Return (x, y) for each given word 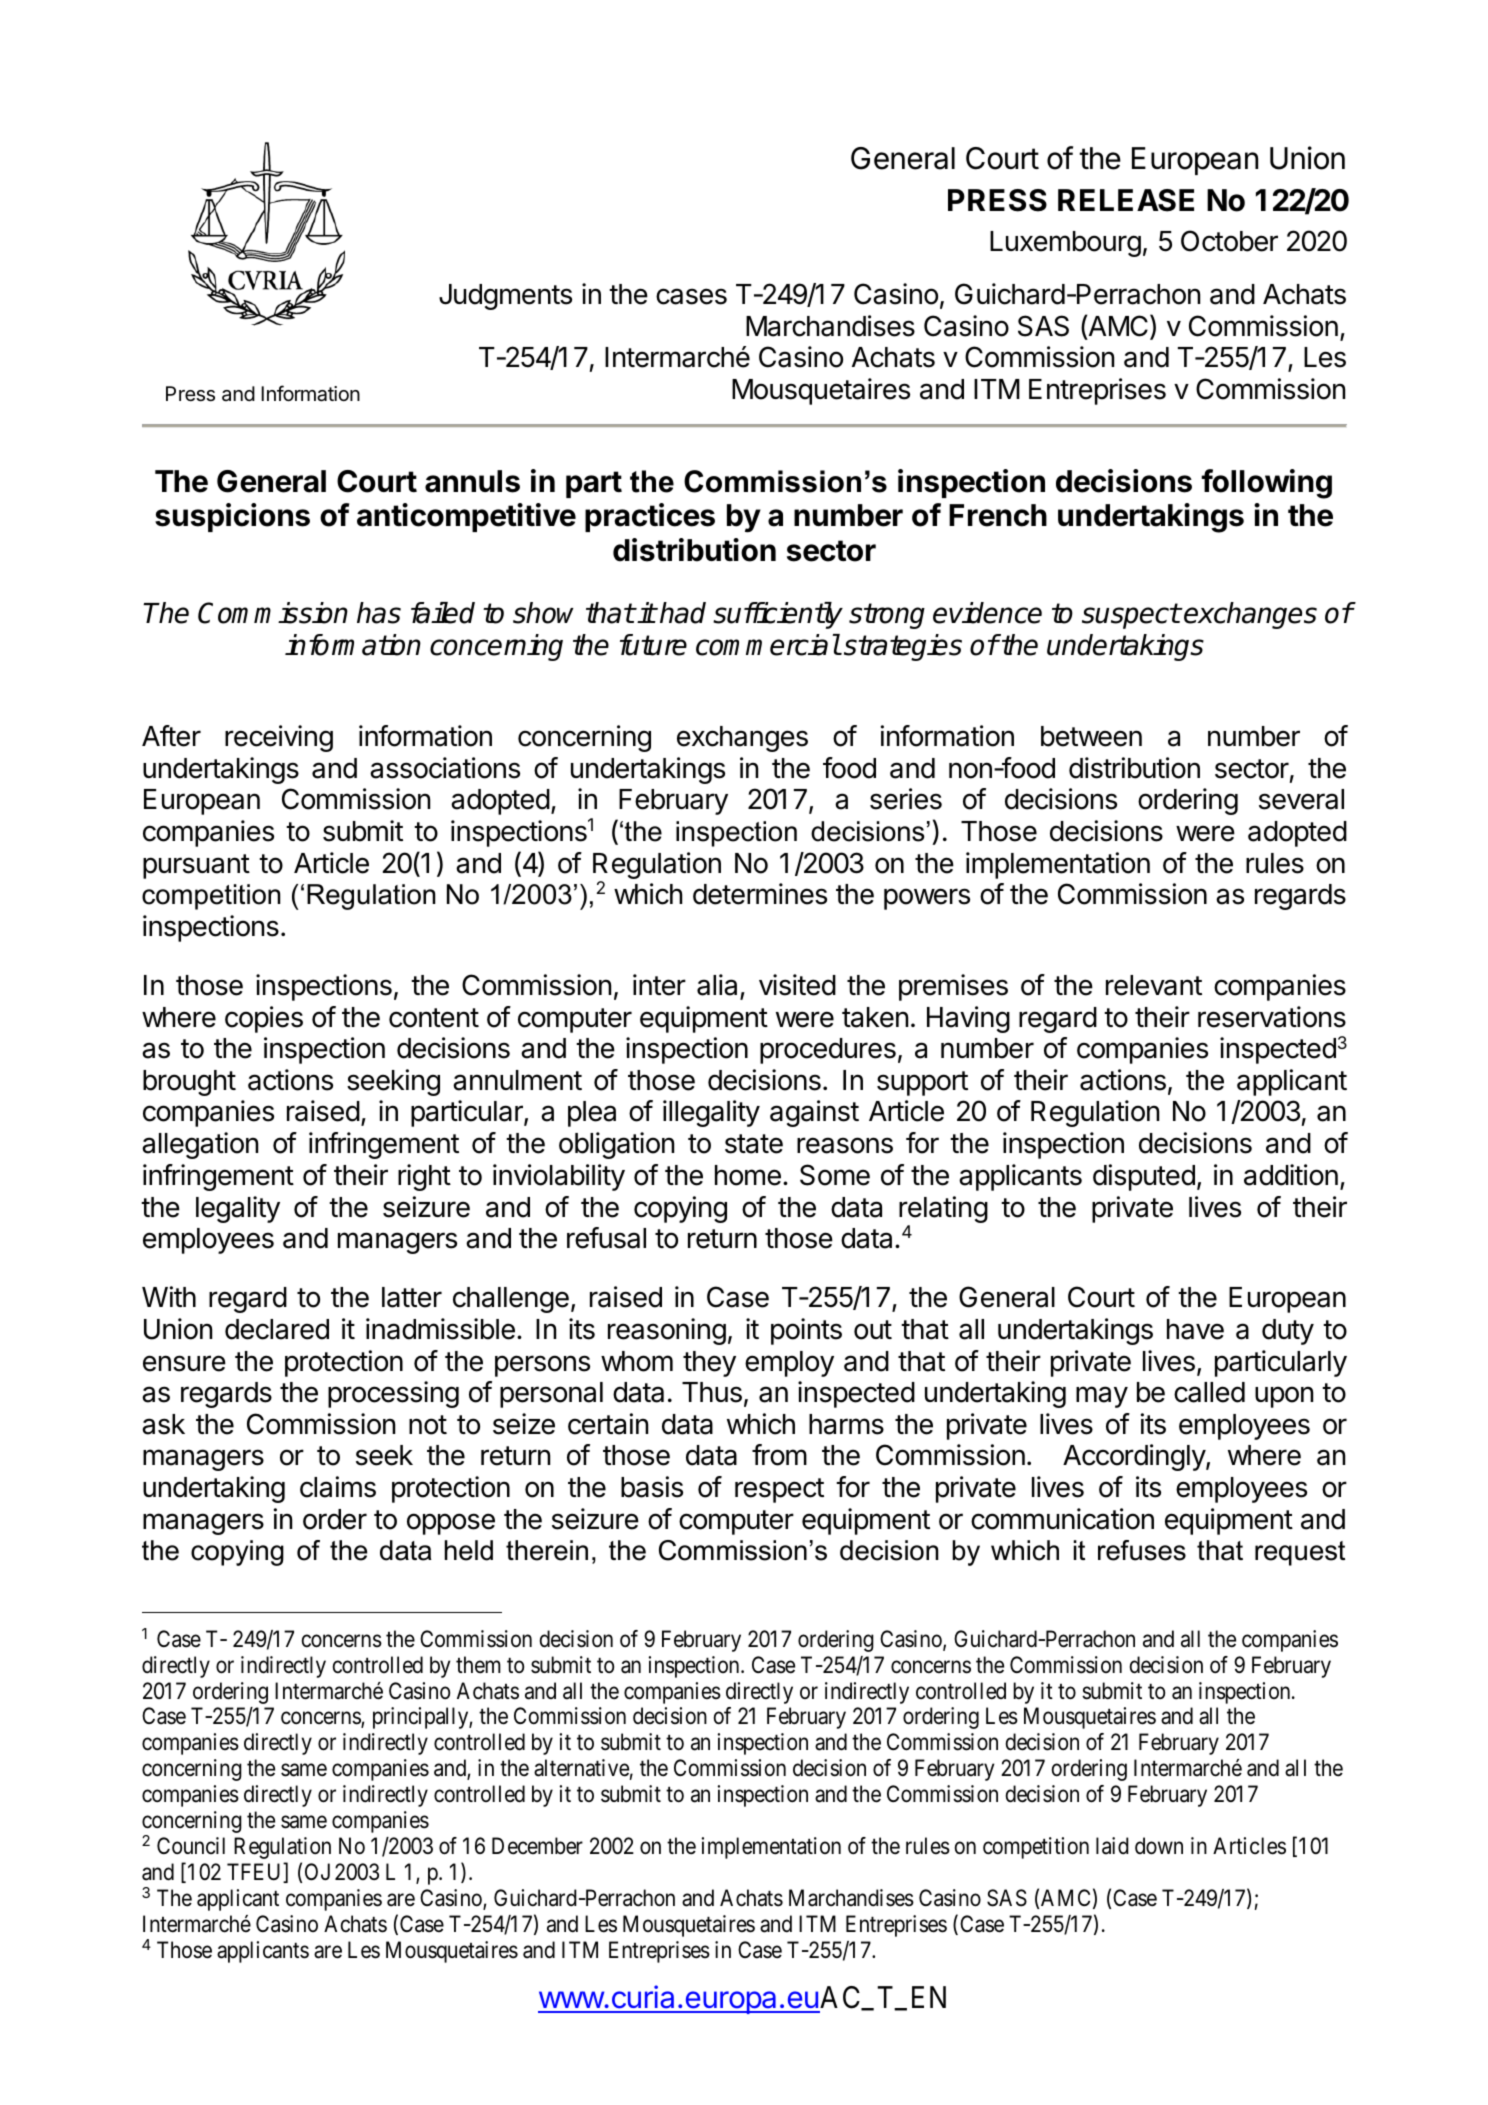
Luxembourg (1065, 244)
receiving (279, 738)
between (1091, 736)
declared (277, 1329)
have (1195, 1329)
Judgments (505, 297)
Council (191, 1846)
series (906, 799)
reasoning (667, 1331)
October (1229, 241)
